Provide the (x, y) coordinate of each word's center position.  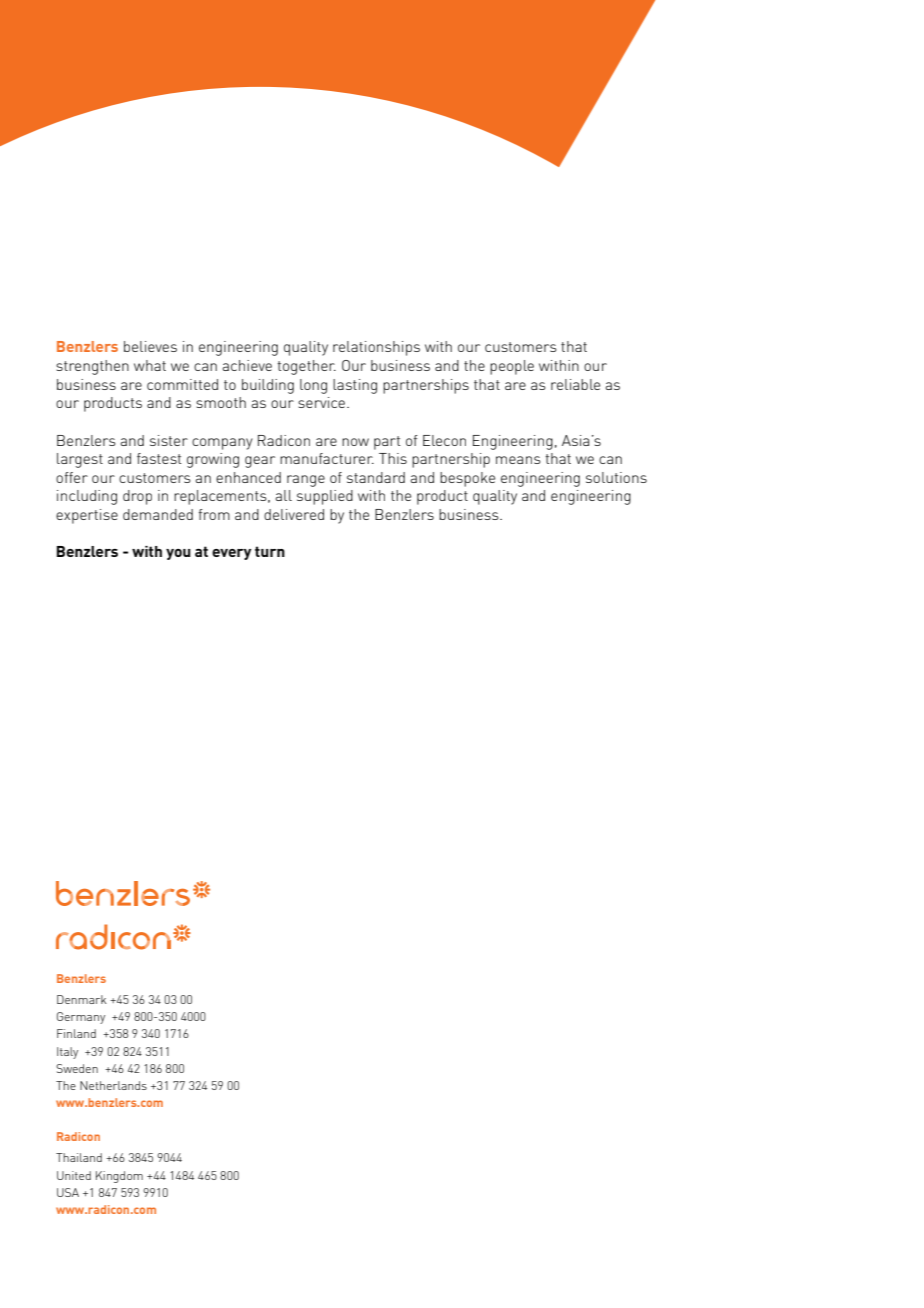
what (150, 365)
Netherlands (113, 1085)
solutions (616, 477)
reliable (575, 384)
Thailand (79, 1157)
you (178, 554)
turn (270, 551)
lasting (355, 386)
